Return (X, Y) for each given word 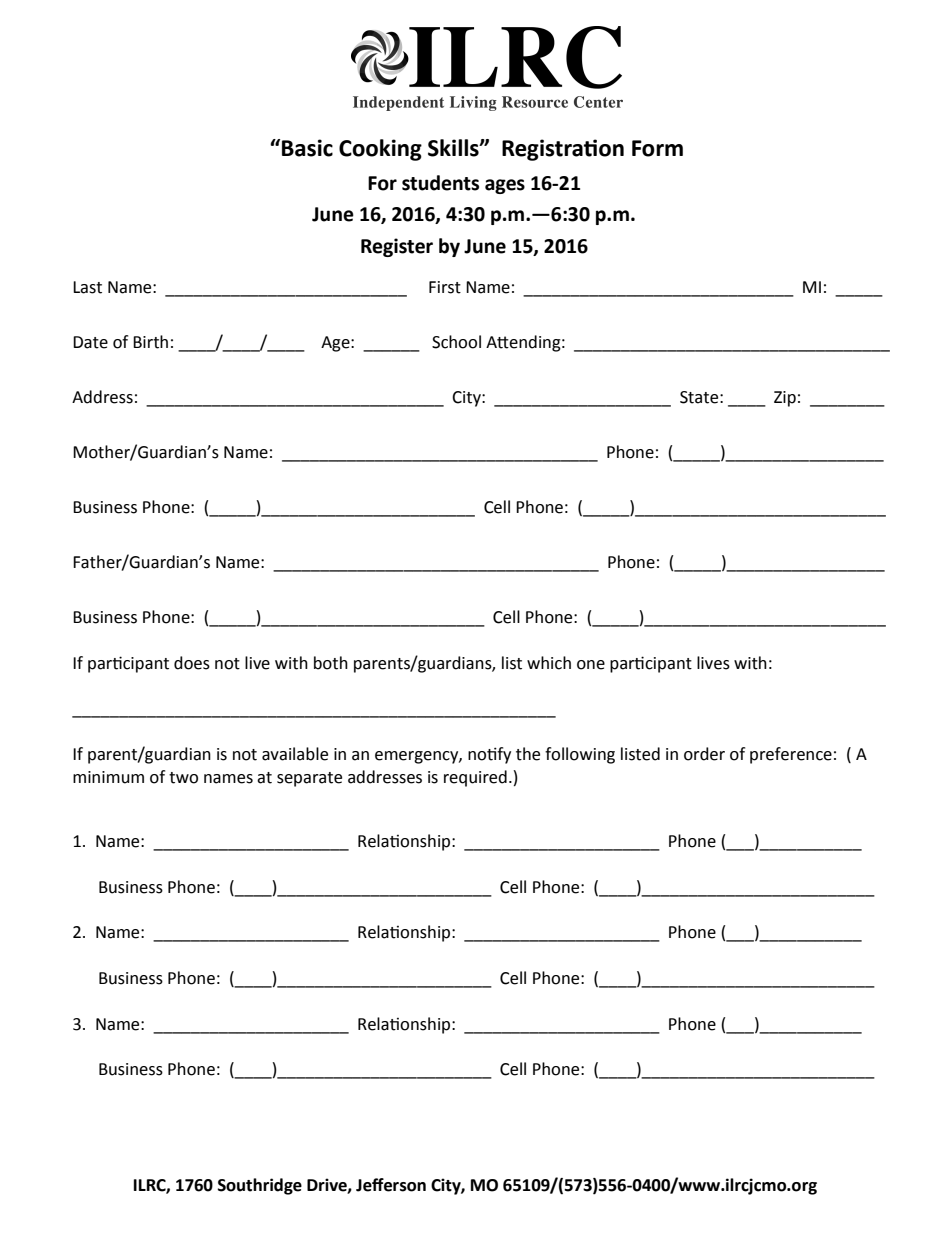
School (456, 342)
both (331, 663)
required (475, 778)
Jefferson (391, 1185)
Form (657, 148)
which (549, 663)
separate (309, 779)
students (440, 183)
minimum (108, 777)
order (704, 754)
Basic (307, 148)
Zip (785, 399)
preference (791, 755)
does (192, 663)
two (183, 778)
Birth (150, 342)
